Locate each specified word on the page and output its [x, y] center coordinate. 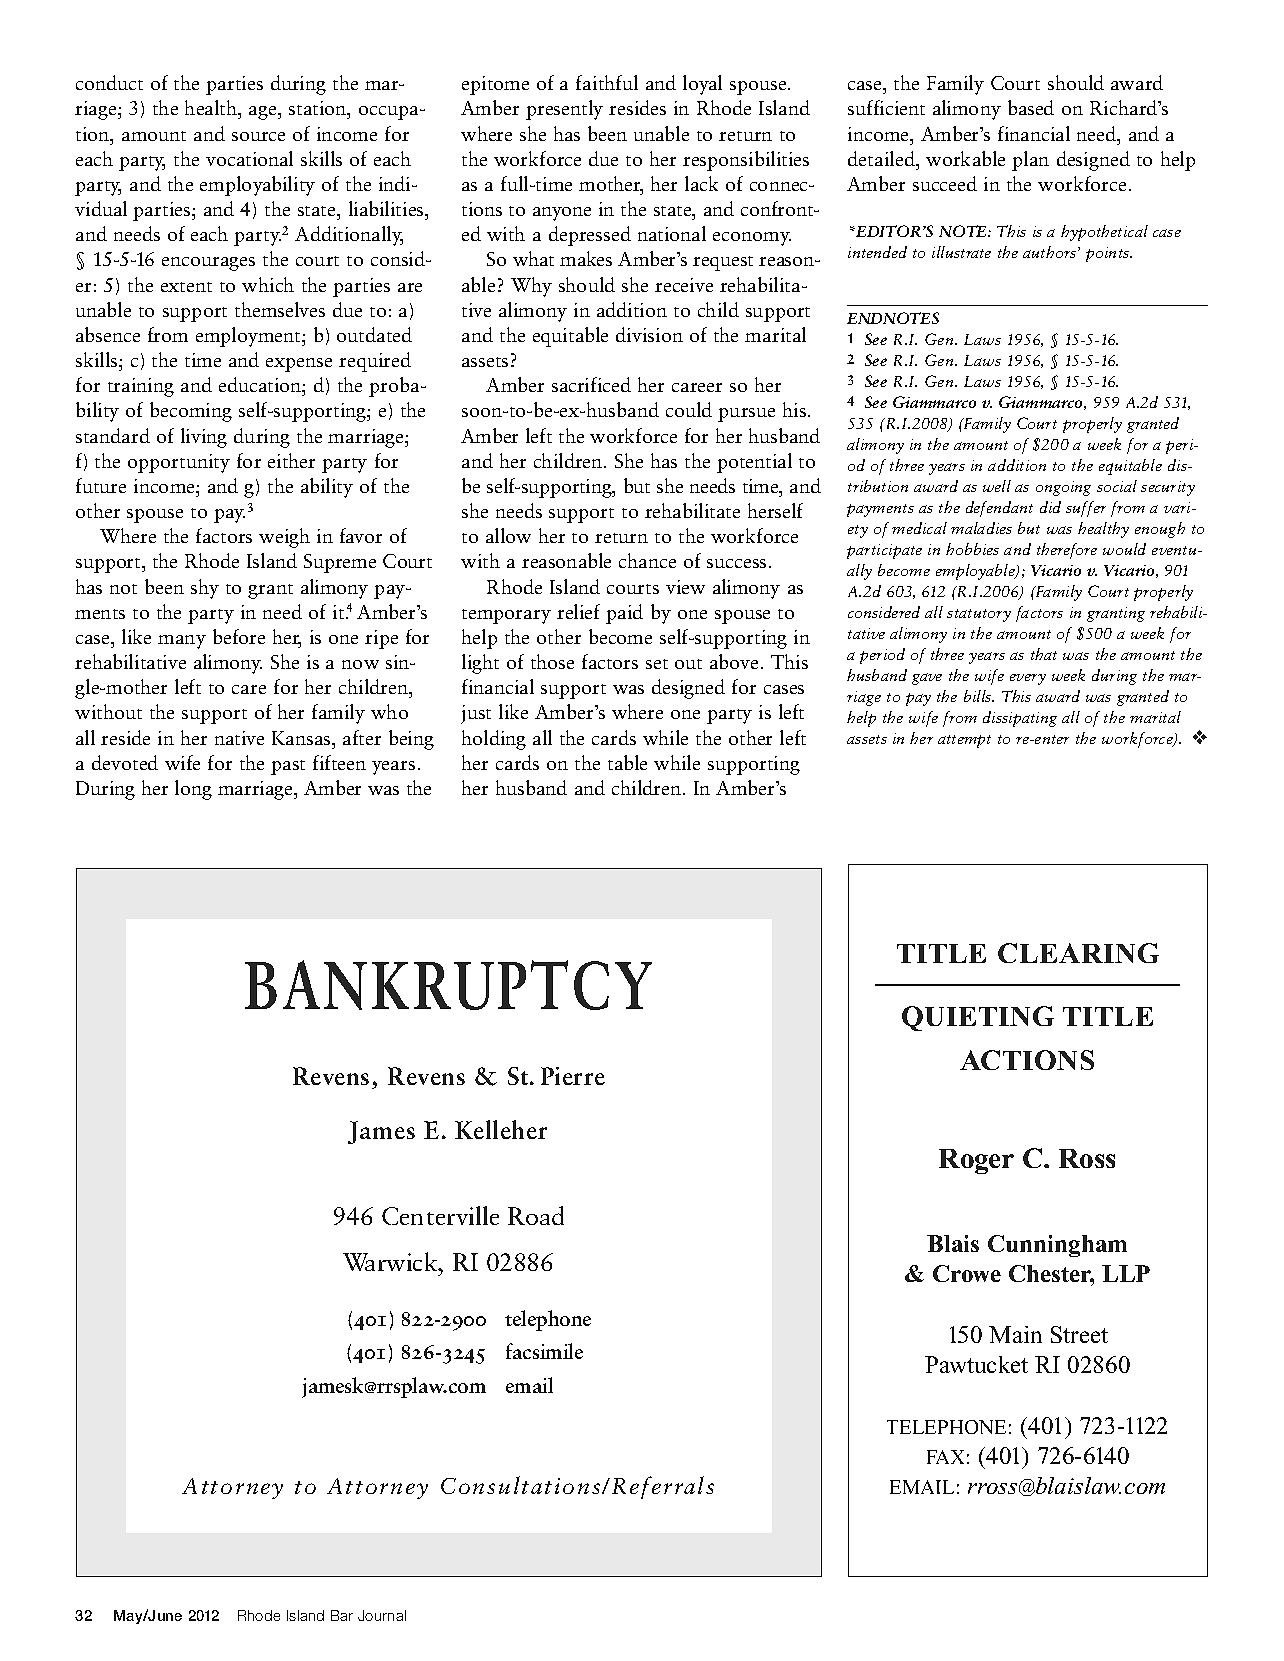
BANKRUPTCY [448, 985]
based [1031, 107]
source [258, 136]
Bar [342, 1615]
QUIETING [978, 1018]
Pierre [573, 1076]
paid [624, 614]
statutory [979, 615]
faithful [607, 82]
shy [205, 589]
